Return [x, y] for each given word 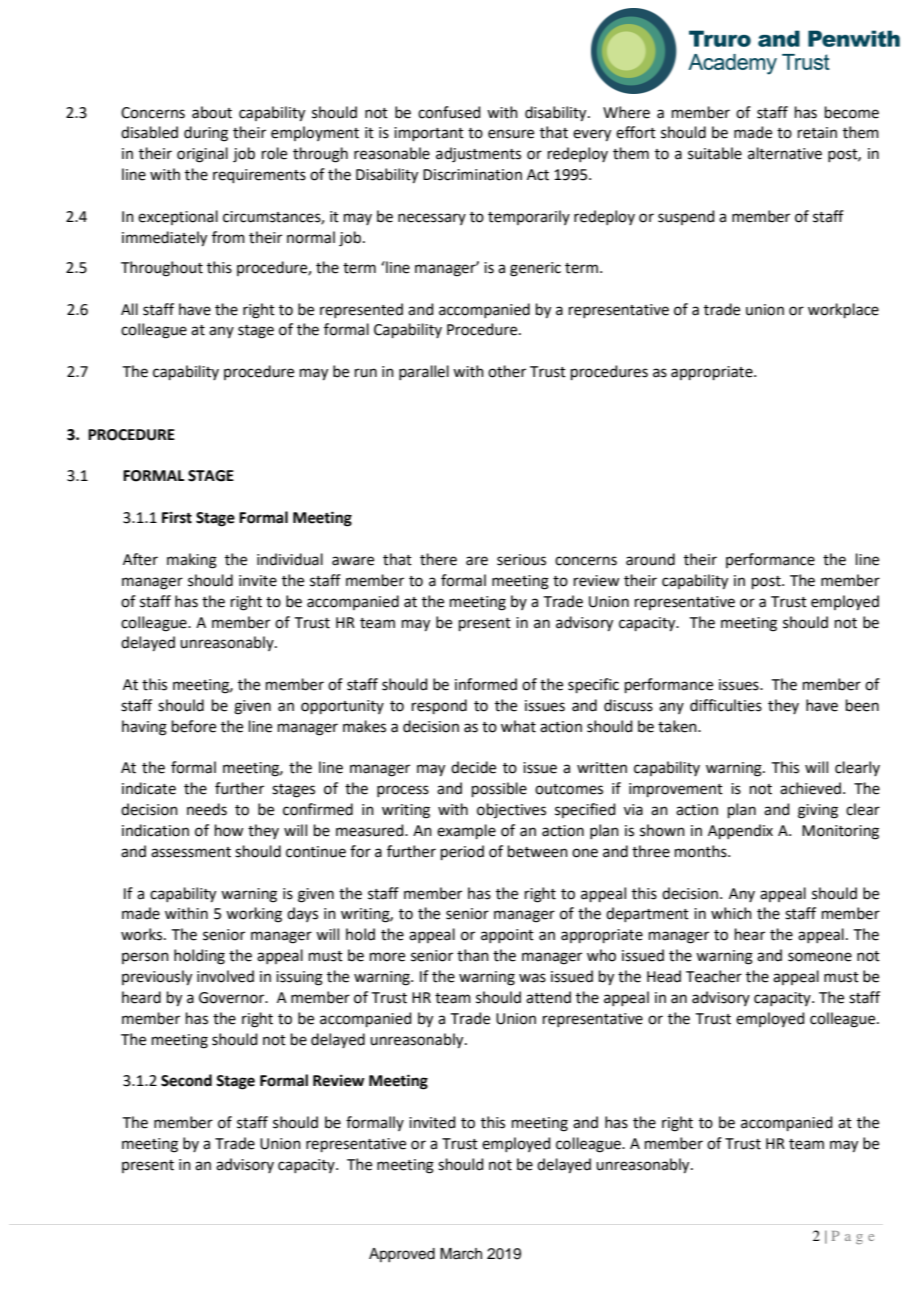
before [194, 726]
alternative [785, 153]
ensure [511, 134]
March [461, 1254]
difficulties [726, 705]
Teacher [714, 976]
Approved [402, 1255]
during [206, 134]
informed [486, 684]
